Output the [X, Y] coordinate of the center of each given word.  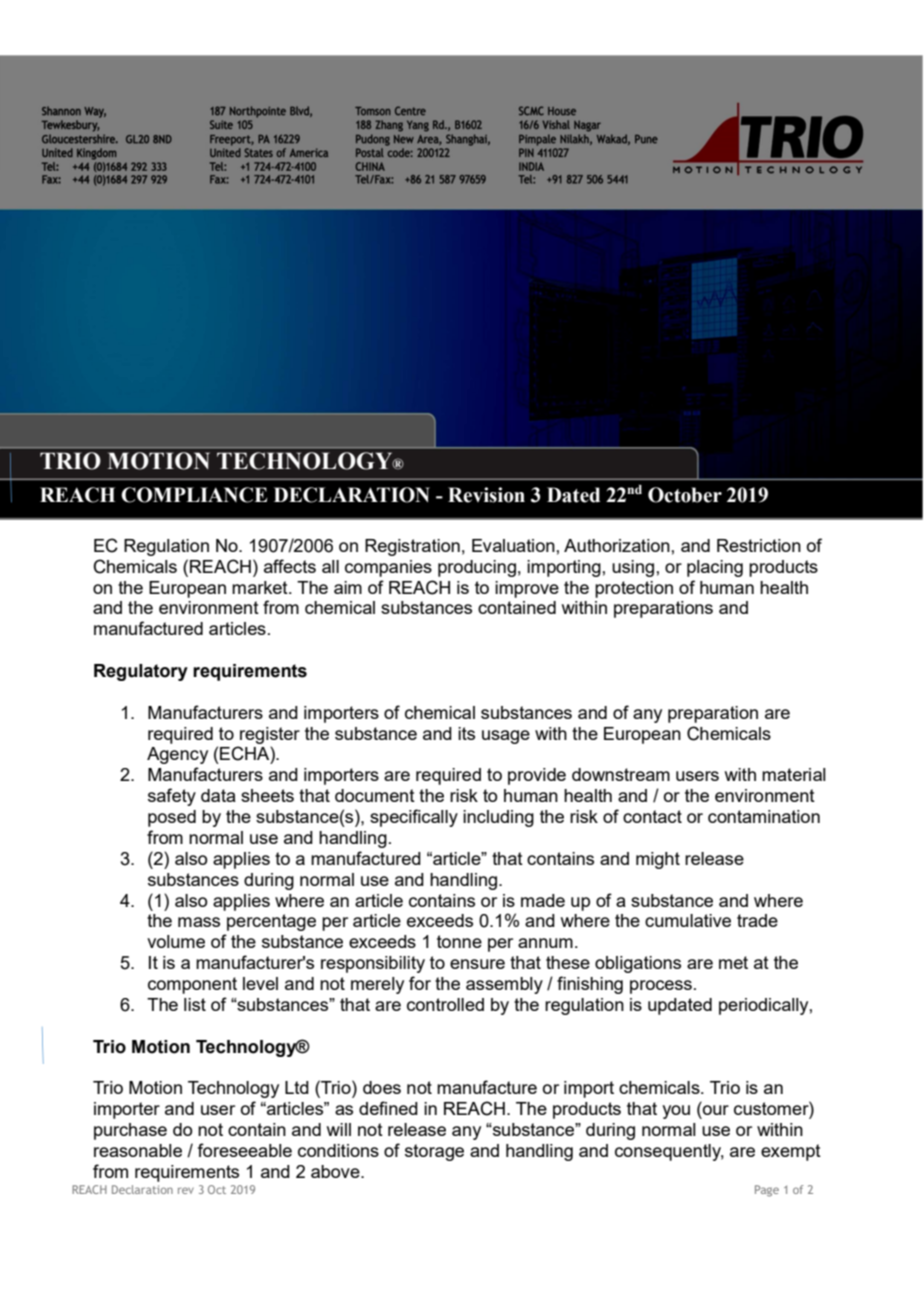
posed [172, 818]
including [498, 818]
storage [434, 1152]
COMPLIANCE [194, 495]
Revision [486, 495]
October [685, 495]
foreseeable [245, 1150]
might [658, 860]
